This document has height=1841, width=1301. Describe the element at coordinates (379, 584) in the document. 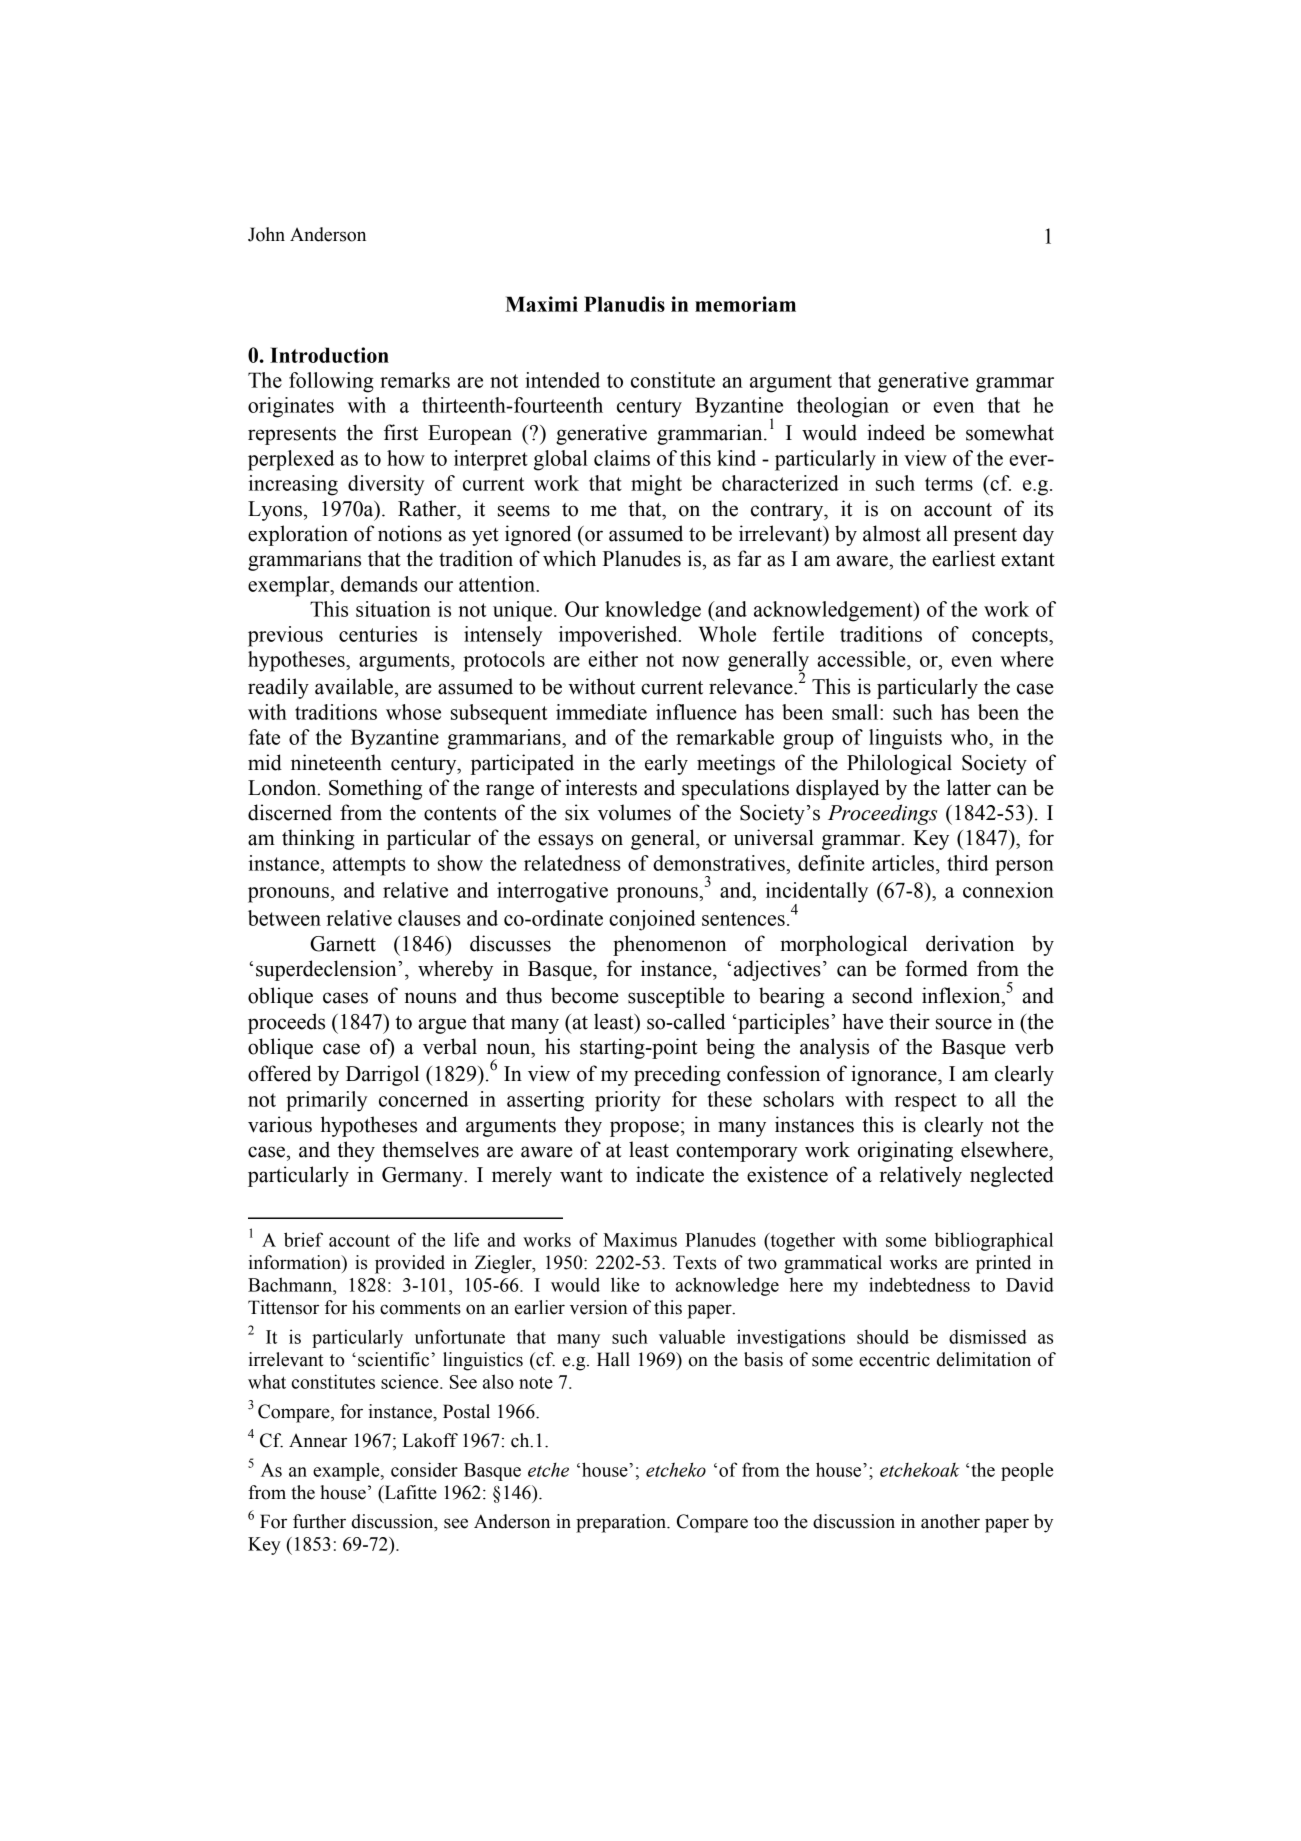

I see `demands` at that location.
